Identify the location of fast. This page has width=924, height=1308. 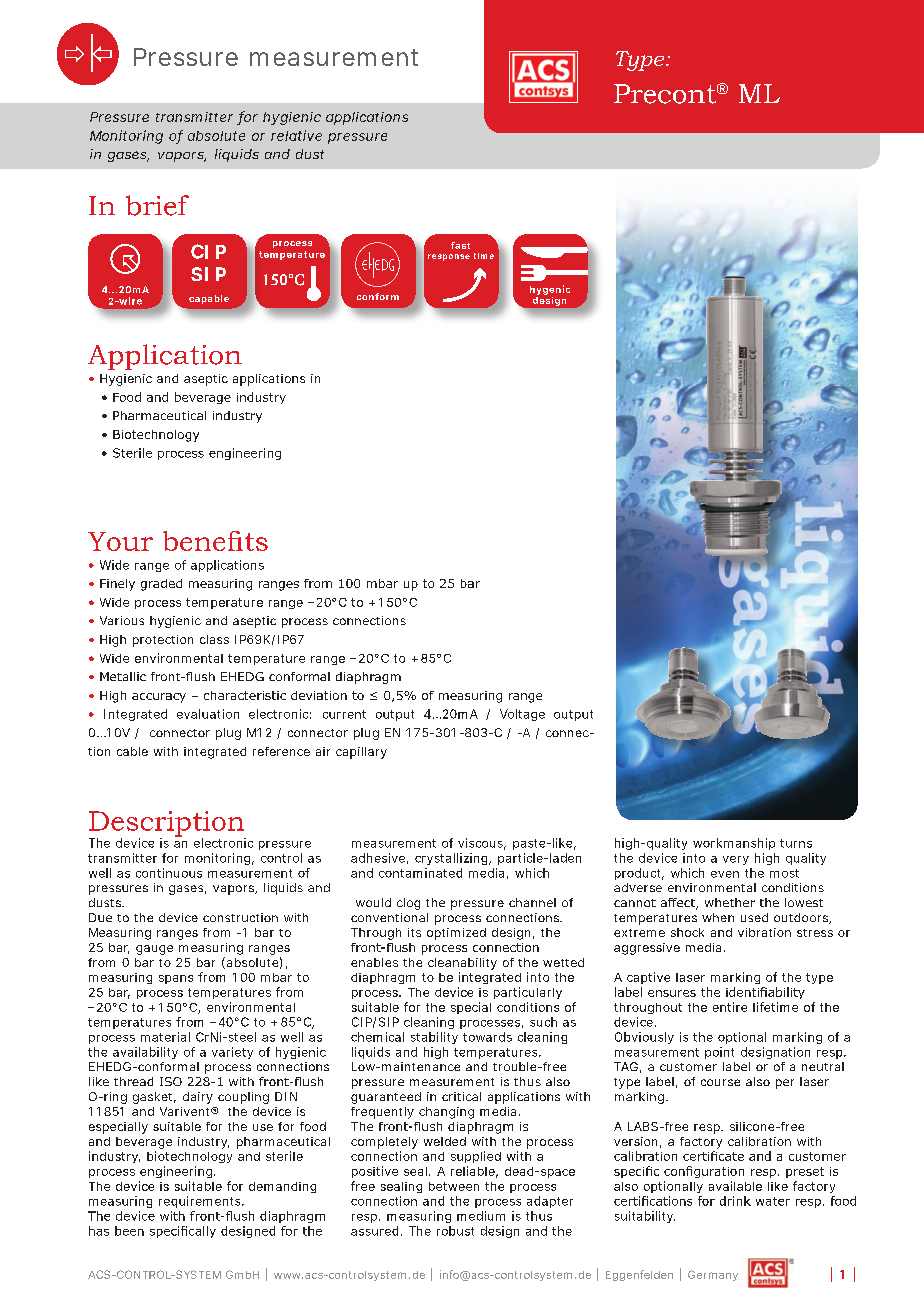
(460, 245).
